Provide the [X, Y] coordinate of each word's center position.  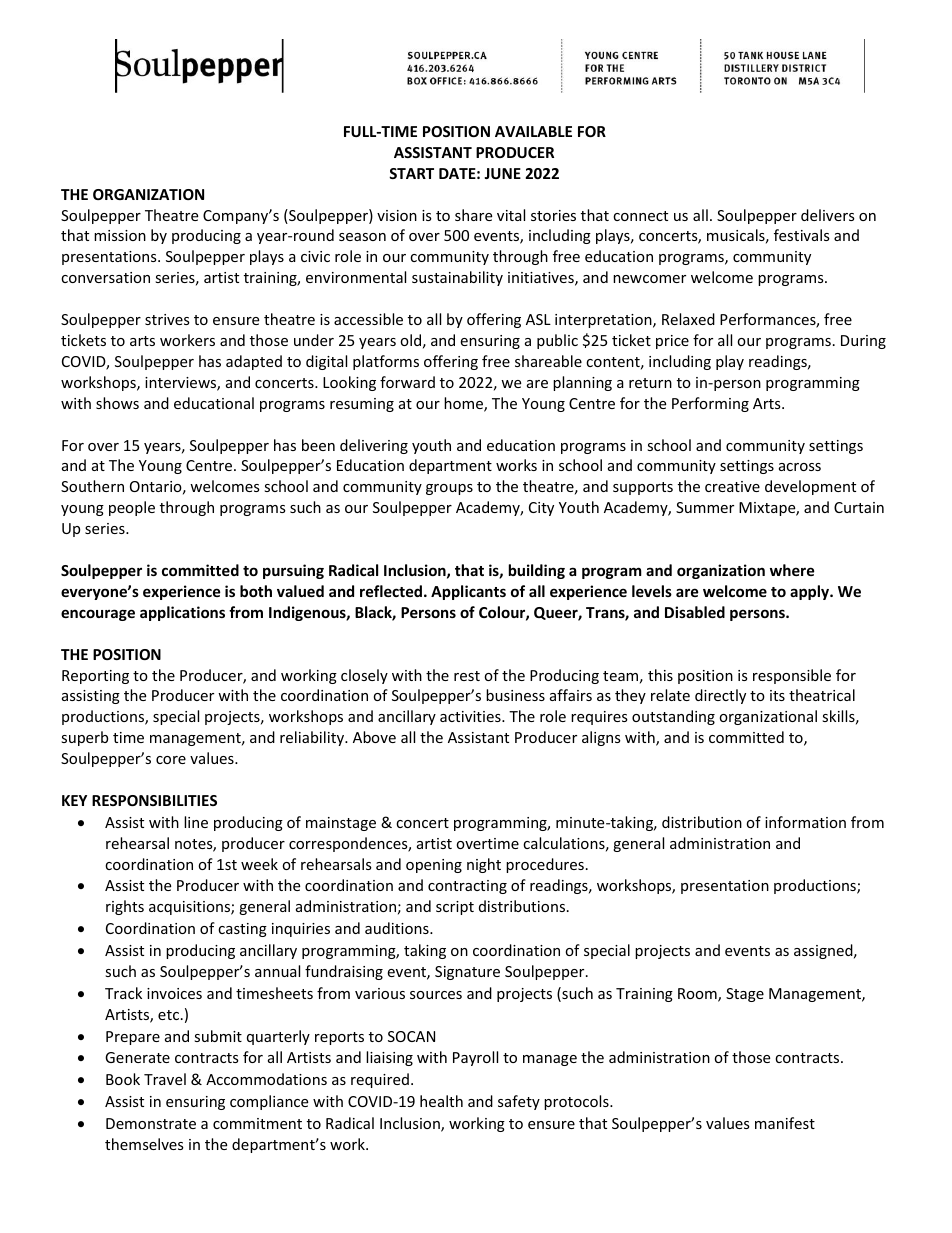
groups [449, 489]
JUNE [502, 173]
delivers [828, 215]
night [484, 865]
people [132, 508]
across [800, 467]
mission [120, 235]
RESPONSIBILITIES [154, 800]
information [805, 822]
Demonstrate [151, 1123]
